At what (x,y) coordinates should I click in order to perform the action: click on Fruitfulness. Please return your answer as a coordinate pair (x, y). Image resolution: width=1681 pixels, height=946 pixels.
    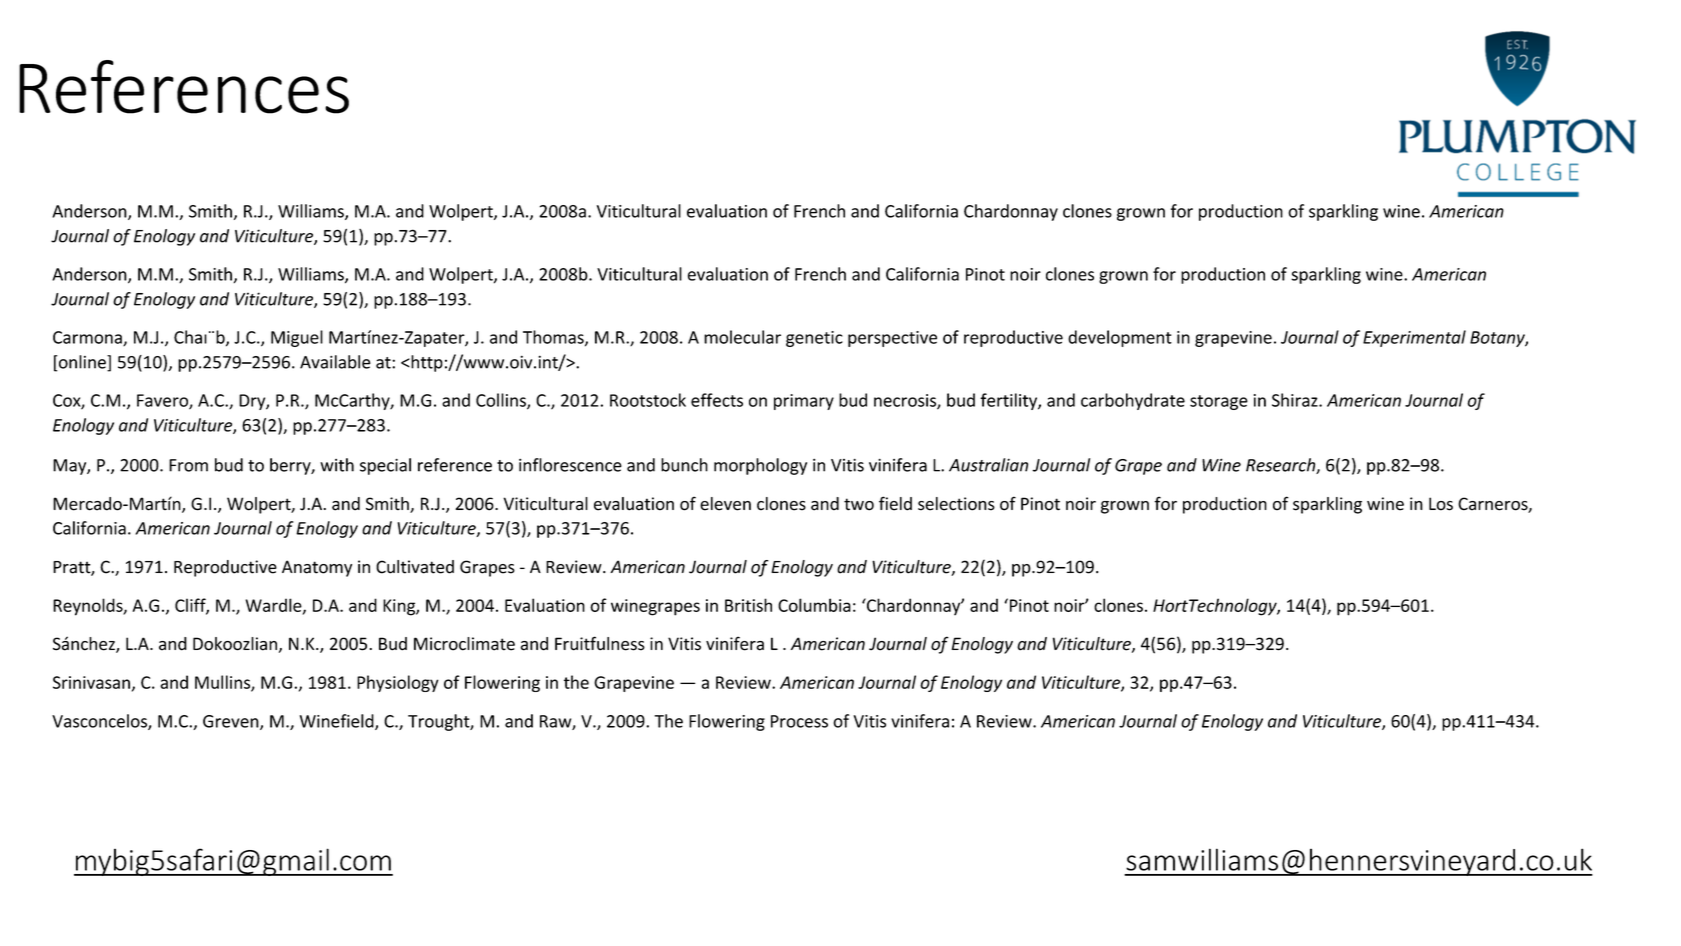
    Looking at the image, I should click on (600, 643).
